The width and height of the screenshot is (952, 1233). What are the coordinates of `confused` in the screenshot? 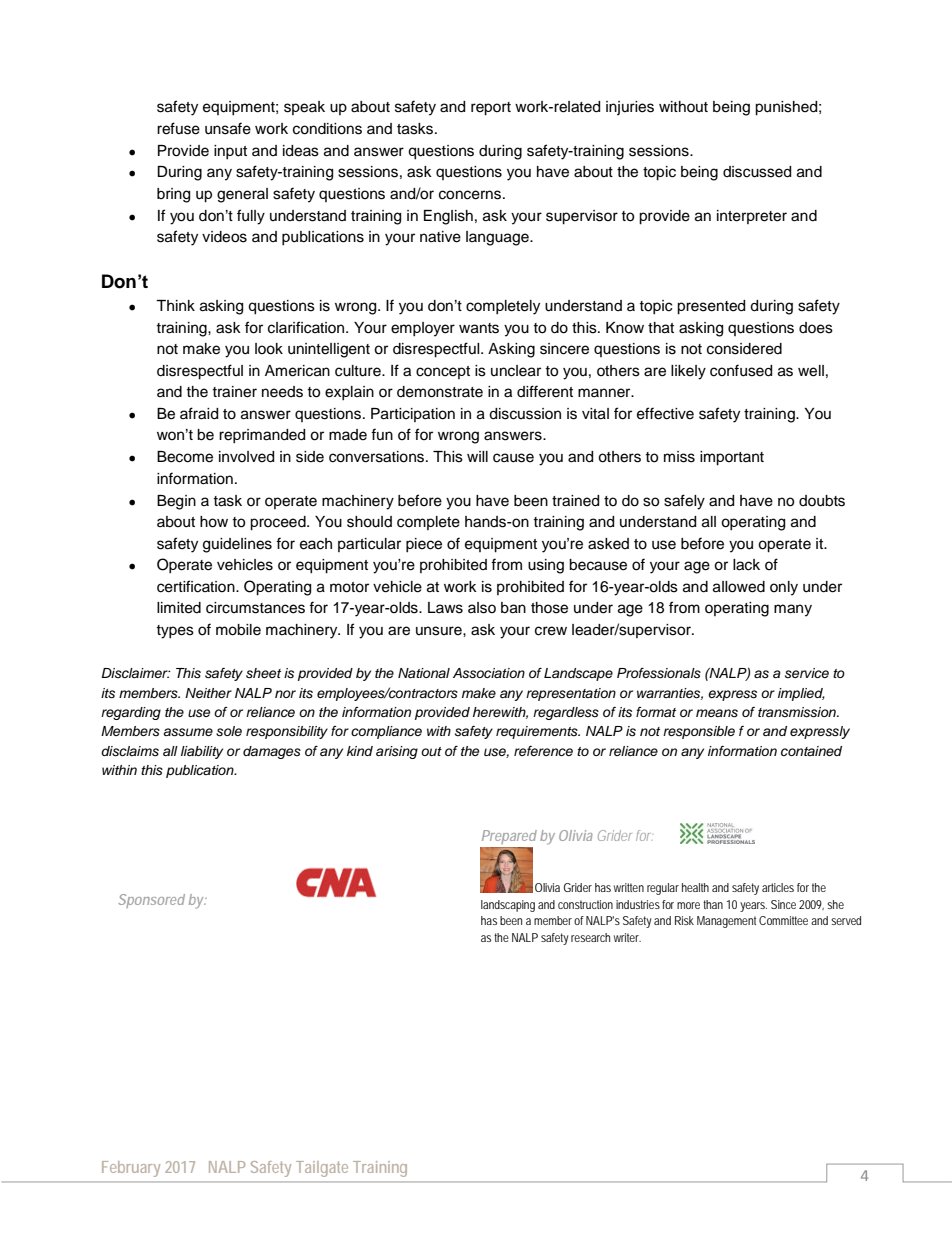 It's located at (741, 370).
